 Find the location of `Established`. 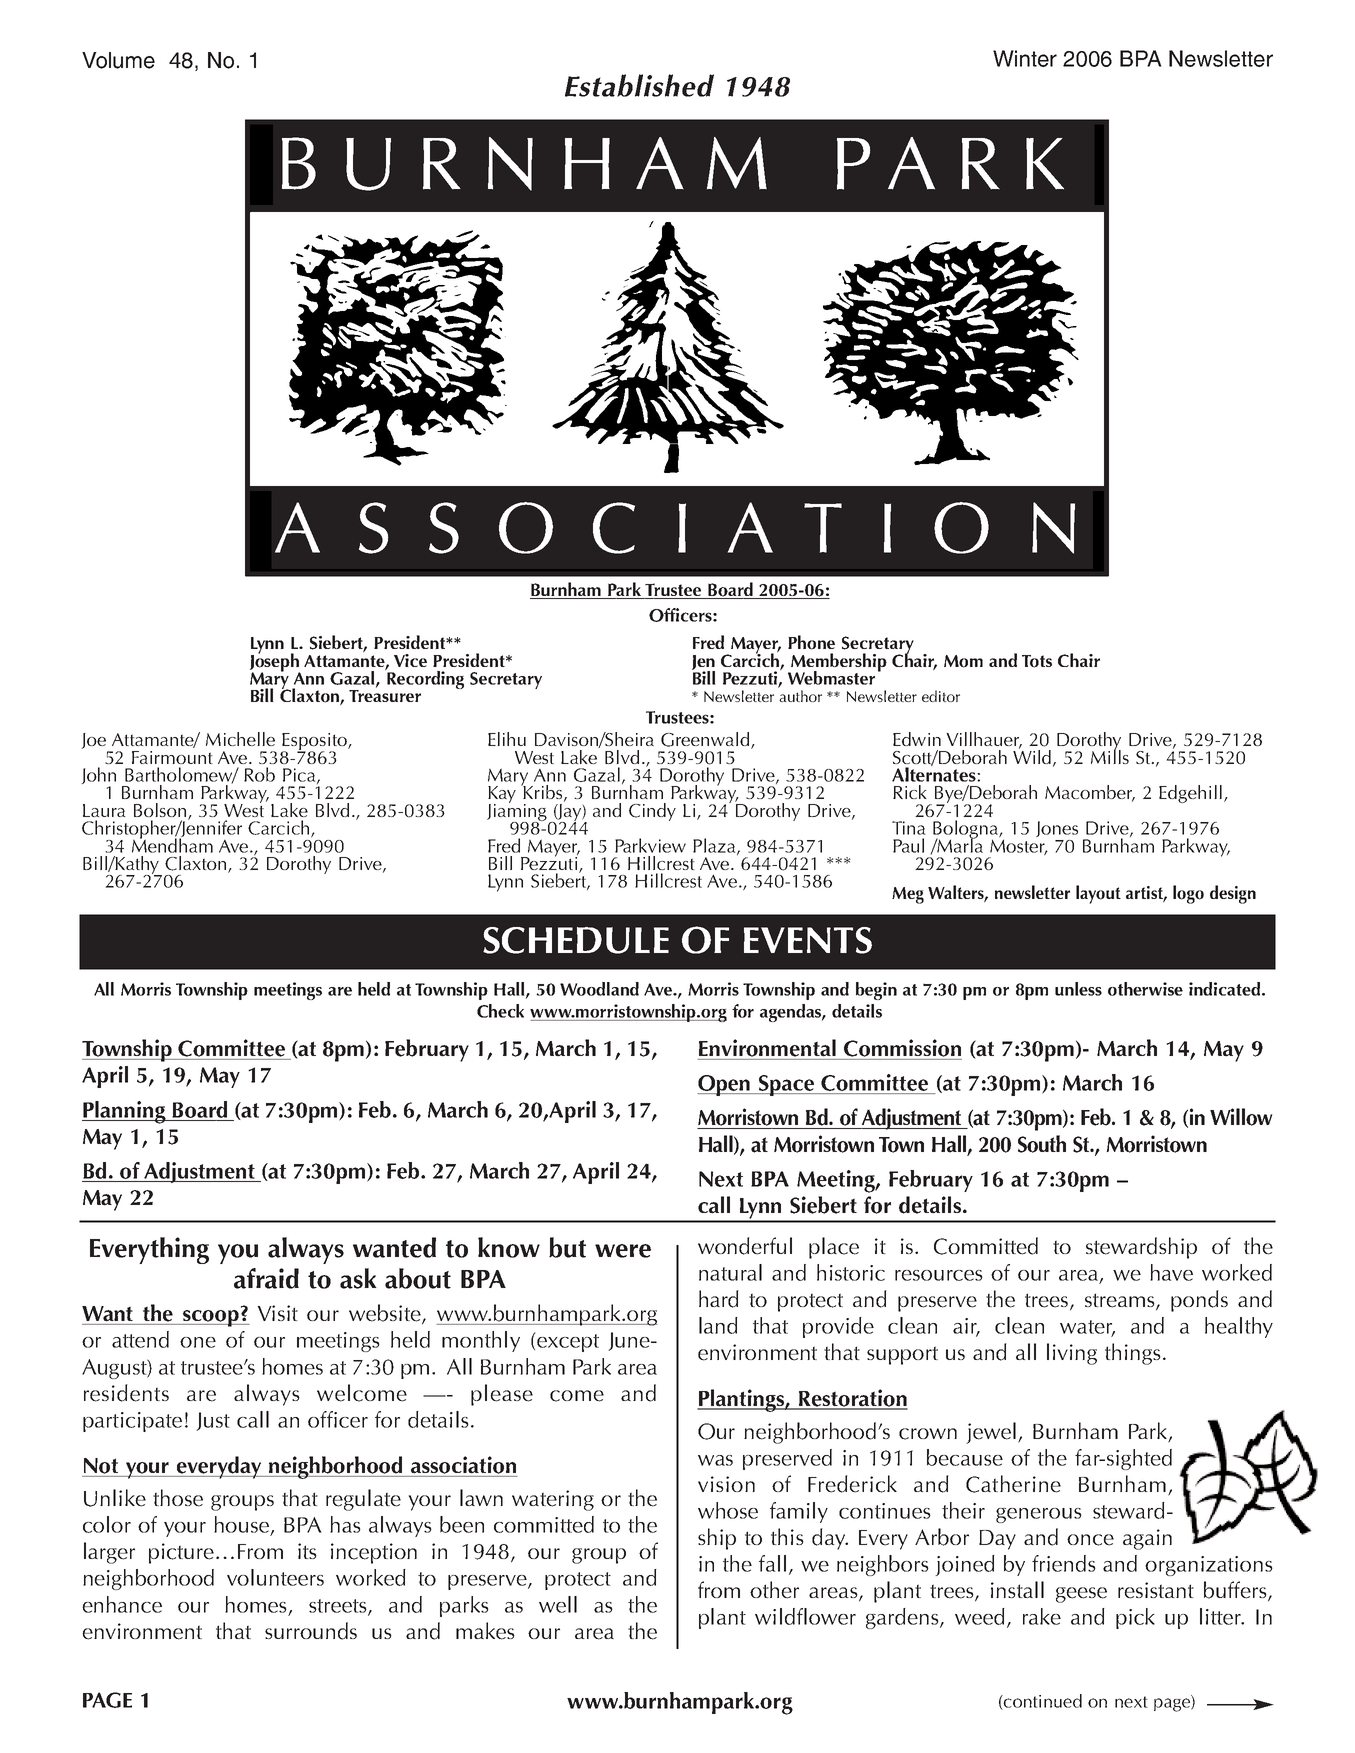

Established is located at coordinates (639, 85).
